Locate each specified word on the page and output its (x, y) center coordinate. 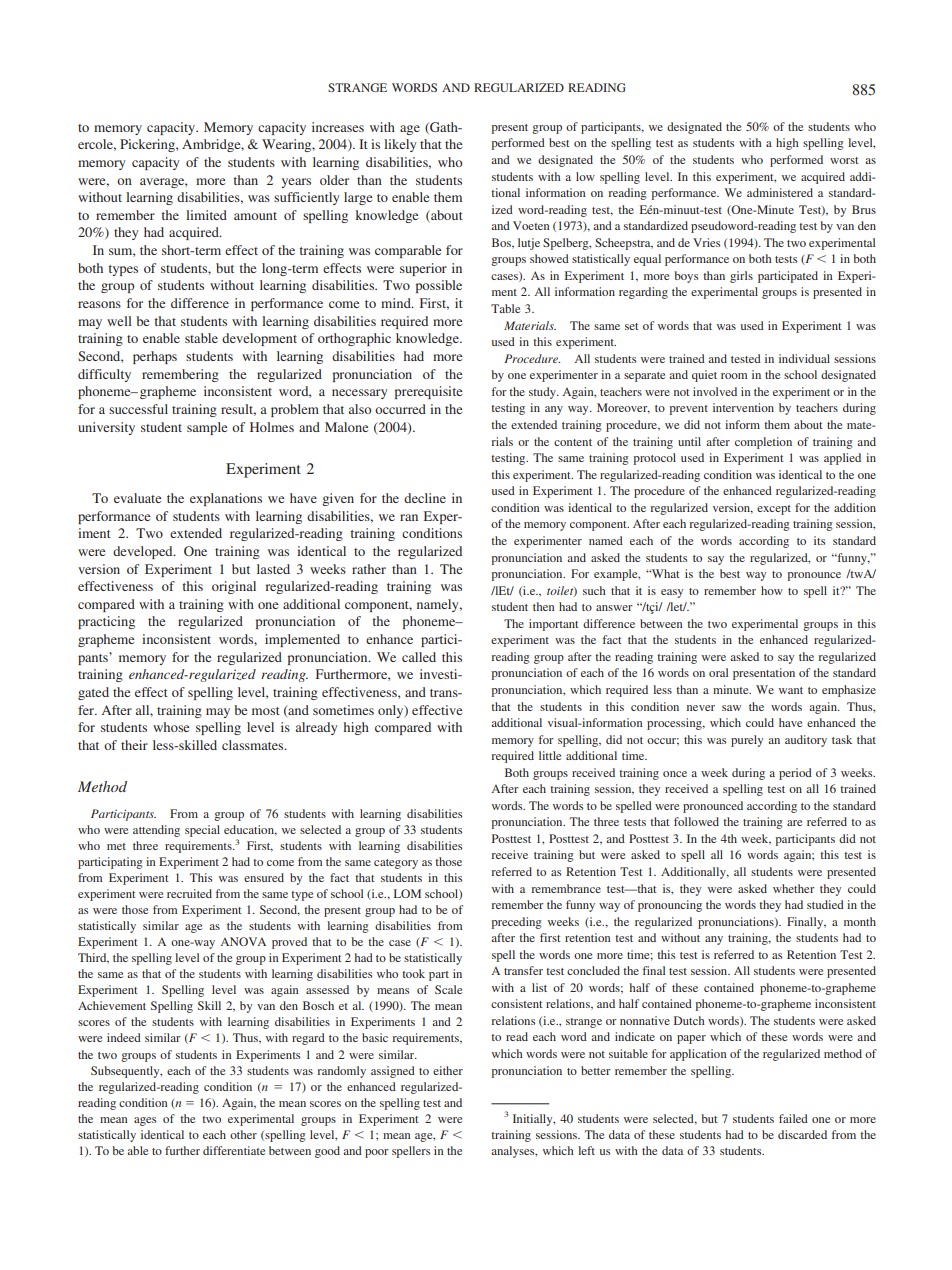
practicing (106, 622)
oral (718, 672)
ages (145, 1121)
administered (780, 192)
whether (794, 888)
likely (400, 145)
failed (793, 1118)
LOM (407, 893)
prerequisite (428, 392)
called (419, 657)
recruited (189, 893)
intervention (743, 407)
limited (206, 215)
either (448, 1070)
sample (207, 428)
